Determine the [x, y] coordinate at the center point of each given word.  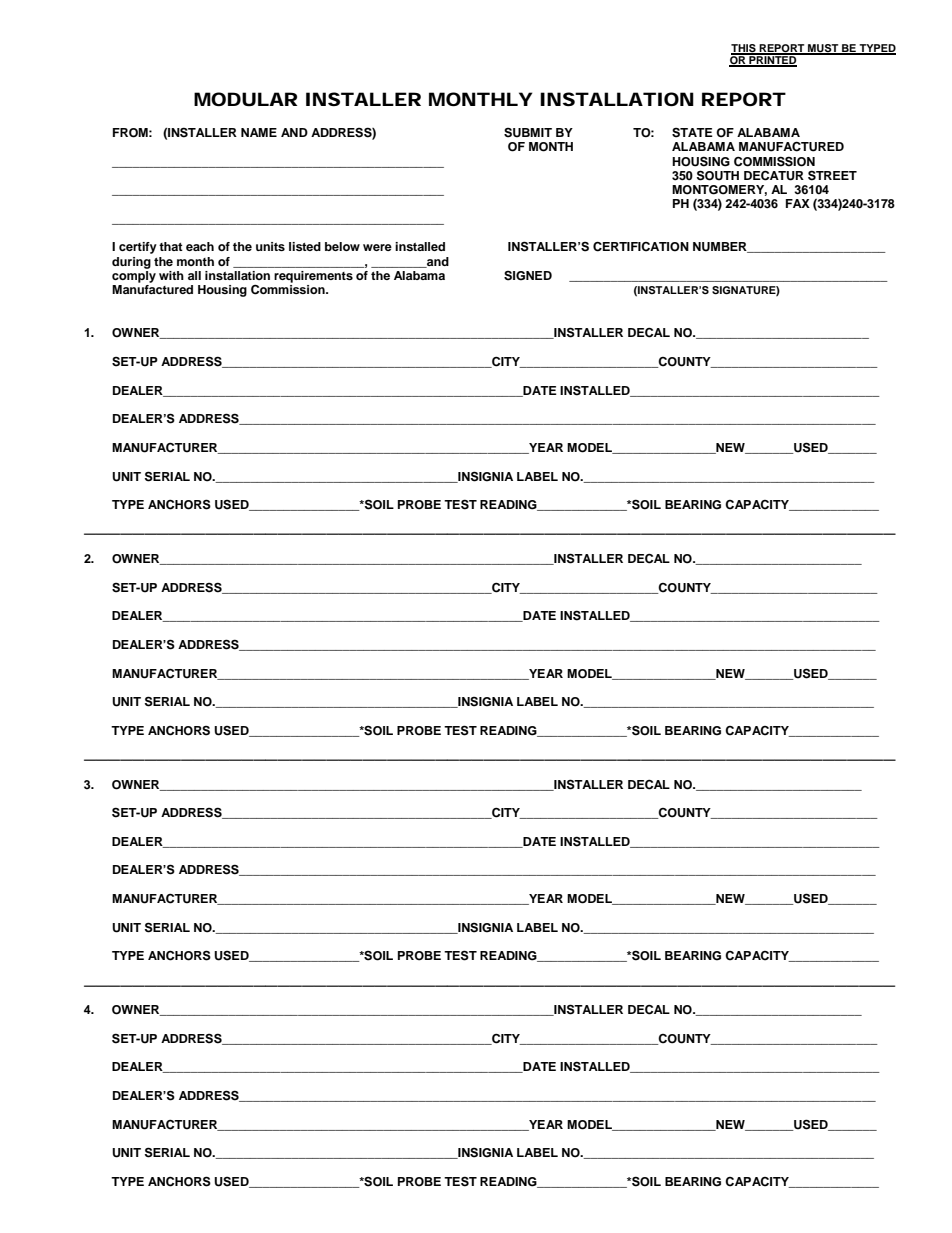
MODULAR [245, 99]
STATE [692, 133]
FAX [798, 203]
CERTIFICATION [641, 246]
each [200, 246]
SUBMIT [528, 133]
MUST [823, 49]
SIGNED [528, 276]
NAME [259, 132]
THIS [744, 49]
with [171, 275]
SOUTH [718, 175]
